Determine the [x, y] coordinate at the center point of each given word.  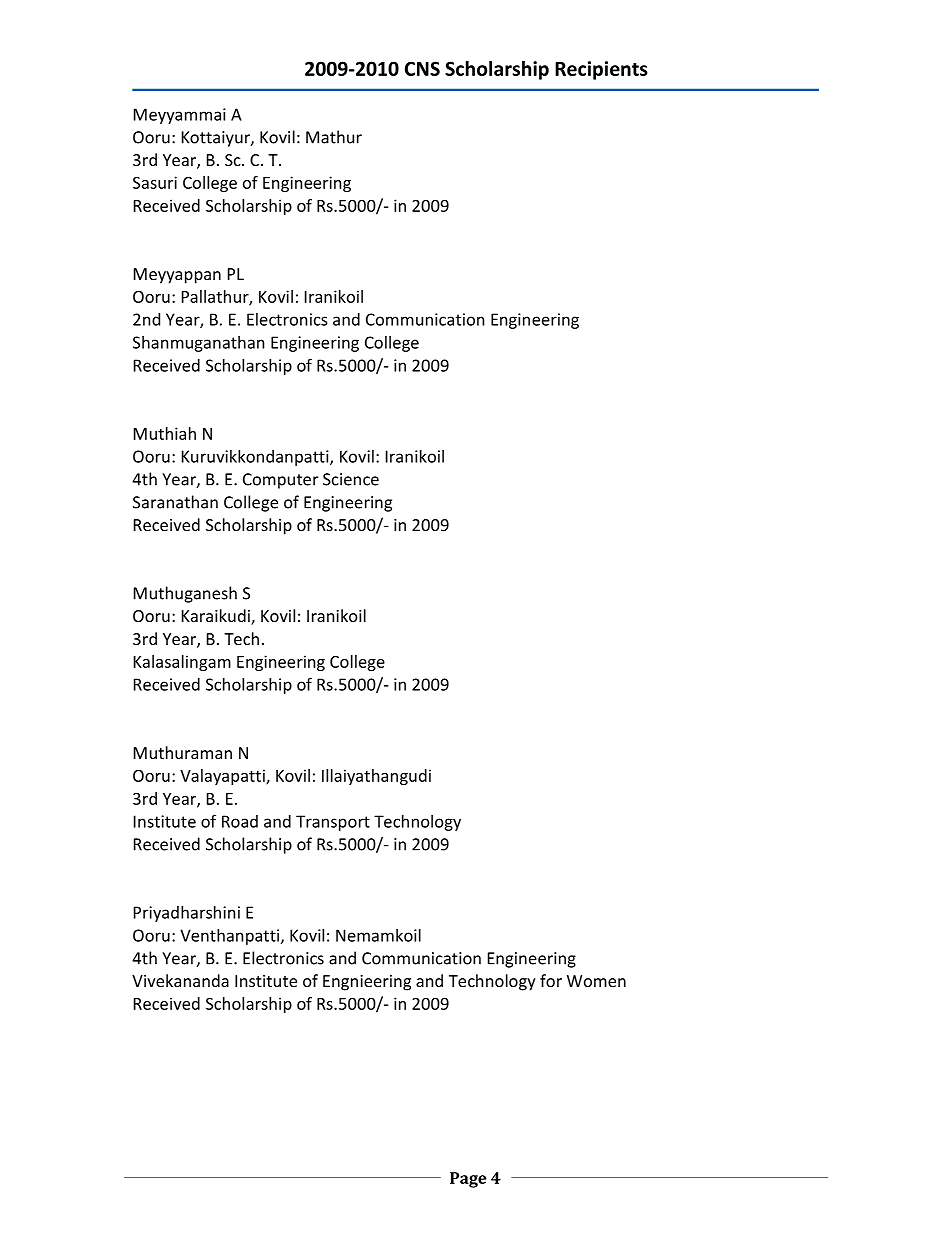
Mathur [334, 137]
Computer [280, 481]
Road [240, 821]
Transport [333, 823]
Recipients [601, 70]
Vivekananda [180, 980]
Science [351, 479]
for [551, 980]
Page [468, 1180]
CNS [422, 68]
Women [596, 981]
